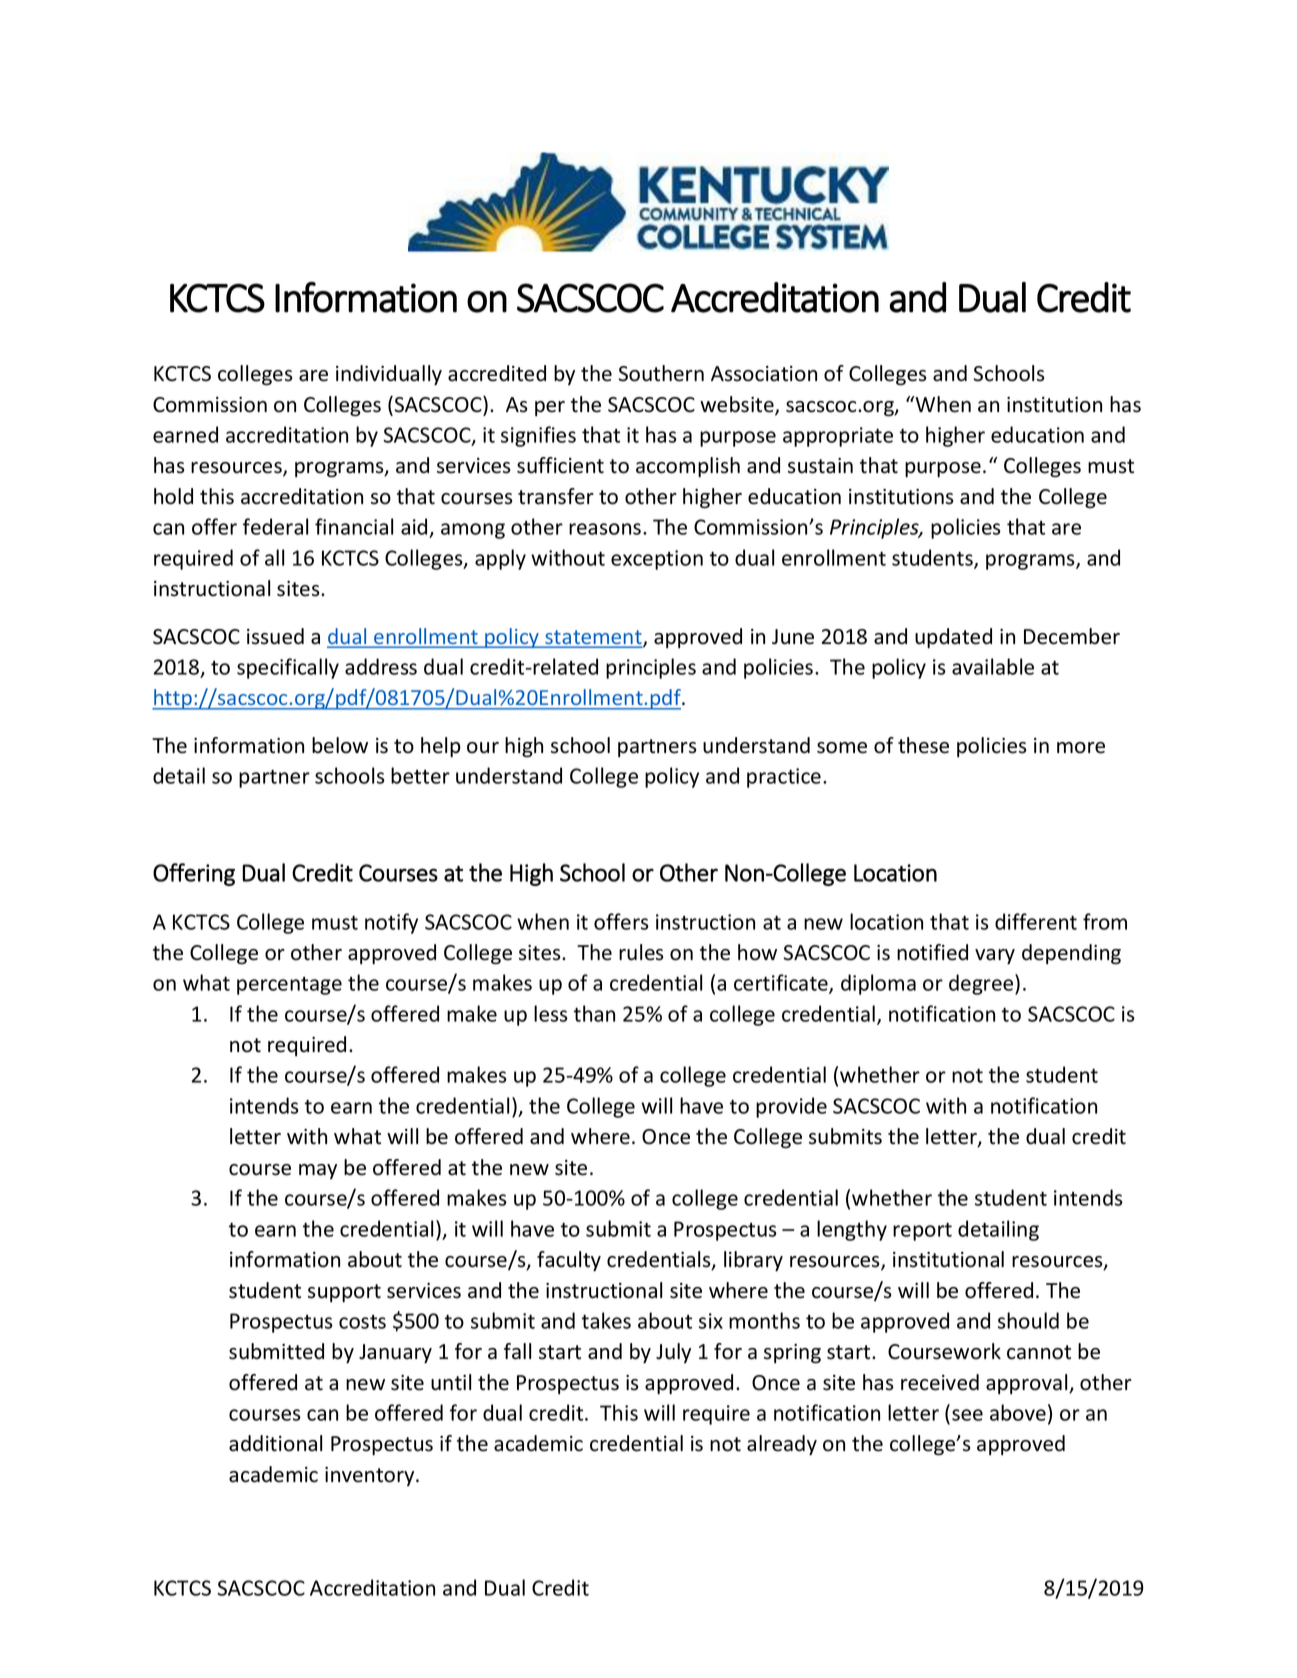 The image size is (1297, 1678). What do you see at coordinates (791, 1107) in the image?
I see `provide` at bounding box center [791, 1107].
